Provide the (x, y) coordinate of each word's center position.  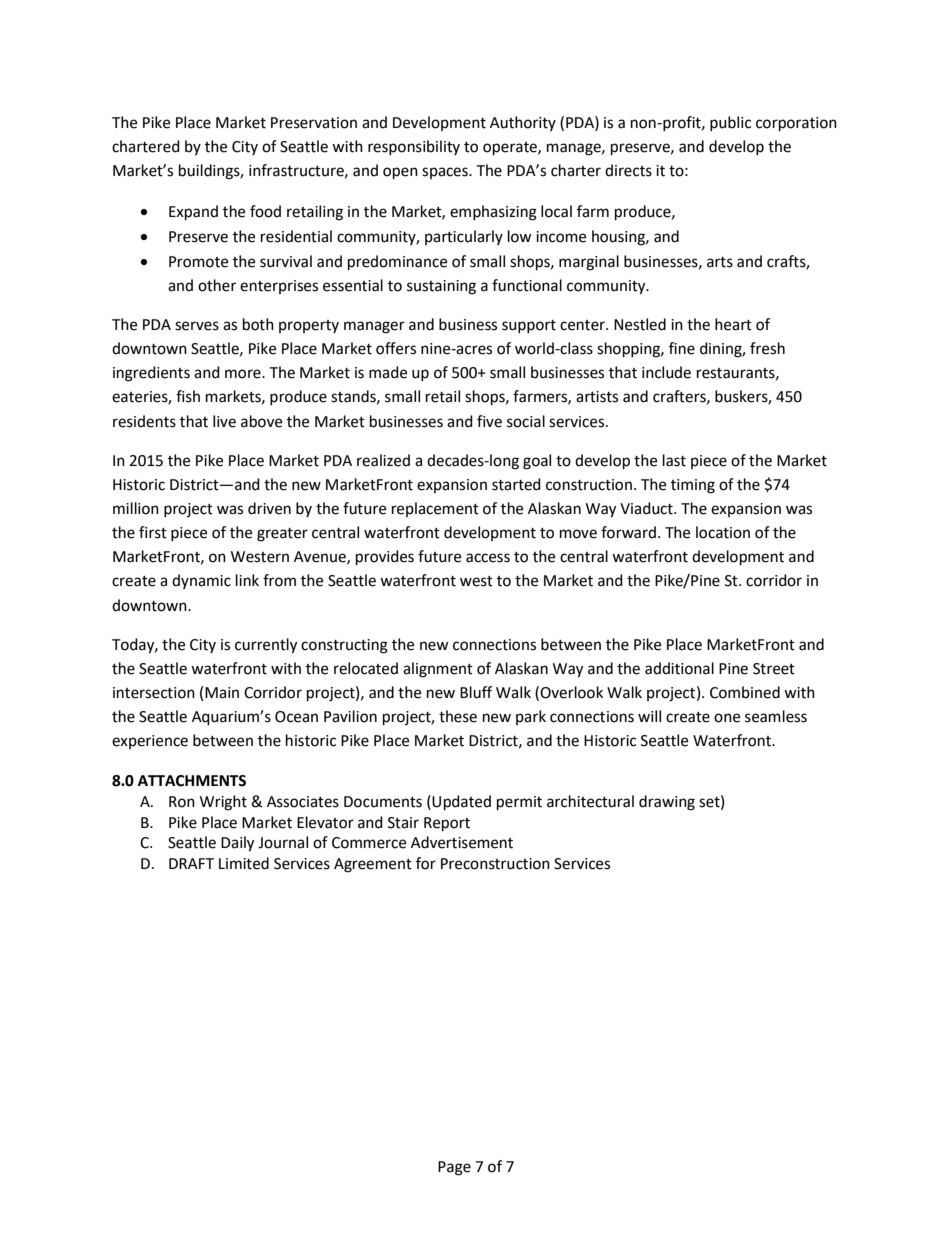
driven (269, 508)
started (516, 484)
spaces (446, 173)
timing (693, 486)
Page (454, 1168)
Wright (223, 803)
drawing (667, 803)
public (730, 123)
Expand (193, 213)
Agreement (373, 865)
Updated (461, 803)
